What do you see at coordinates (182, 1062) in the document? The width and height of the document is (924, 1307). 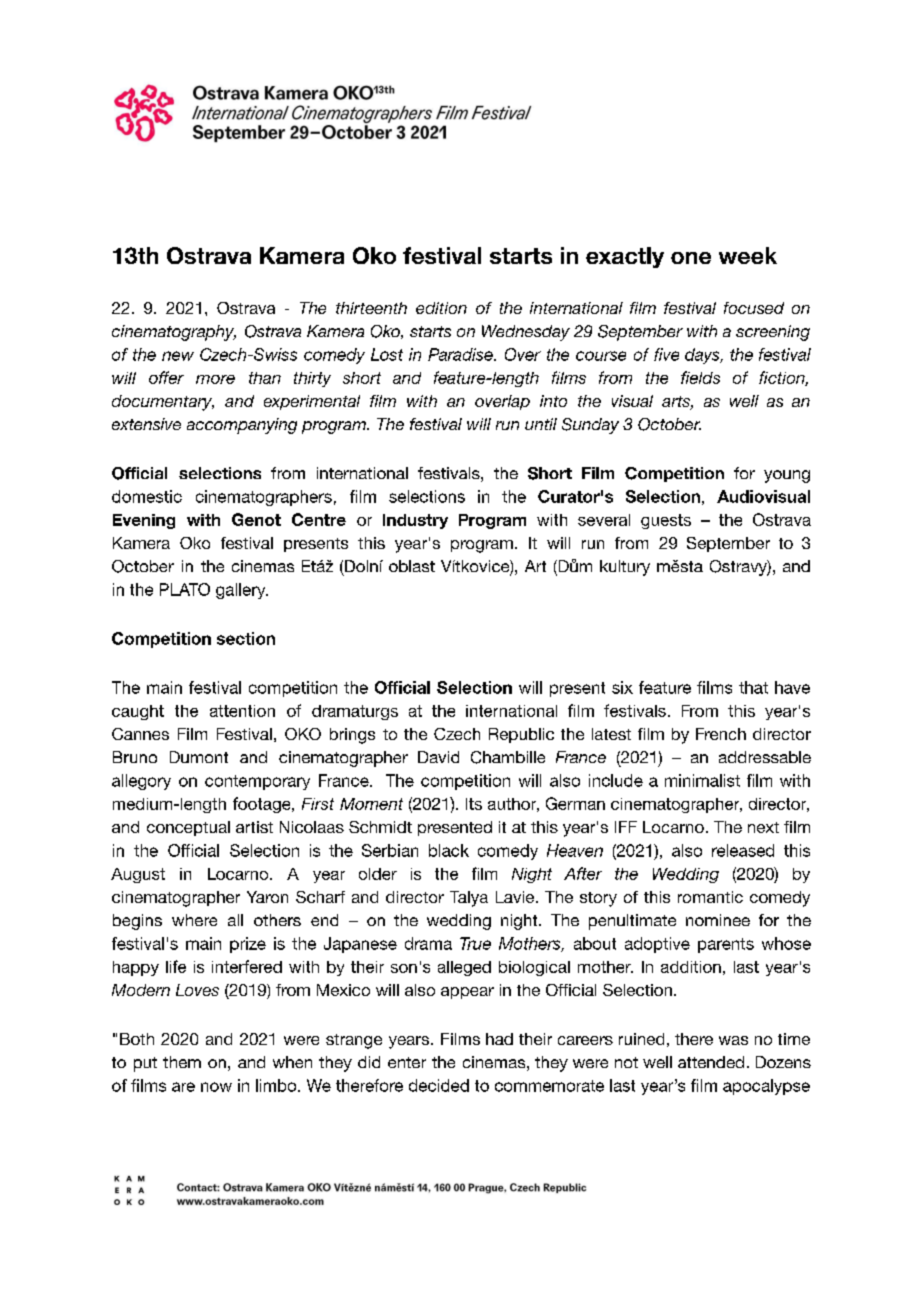 I see `them` at bounding box center [182, 1062].
